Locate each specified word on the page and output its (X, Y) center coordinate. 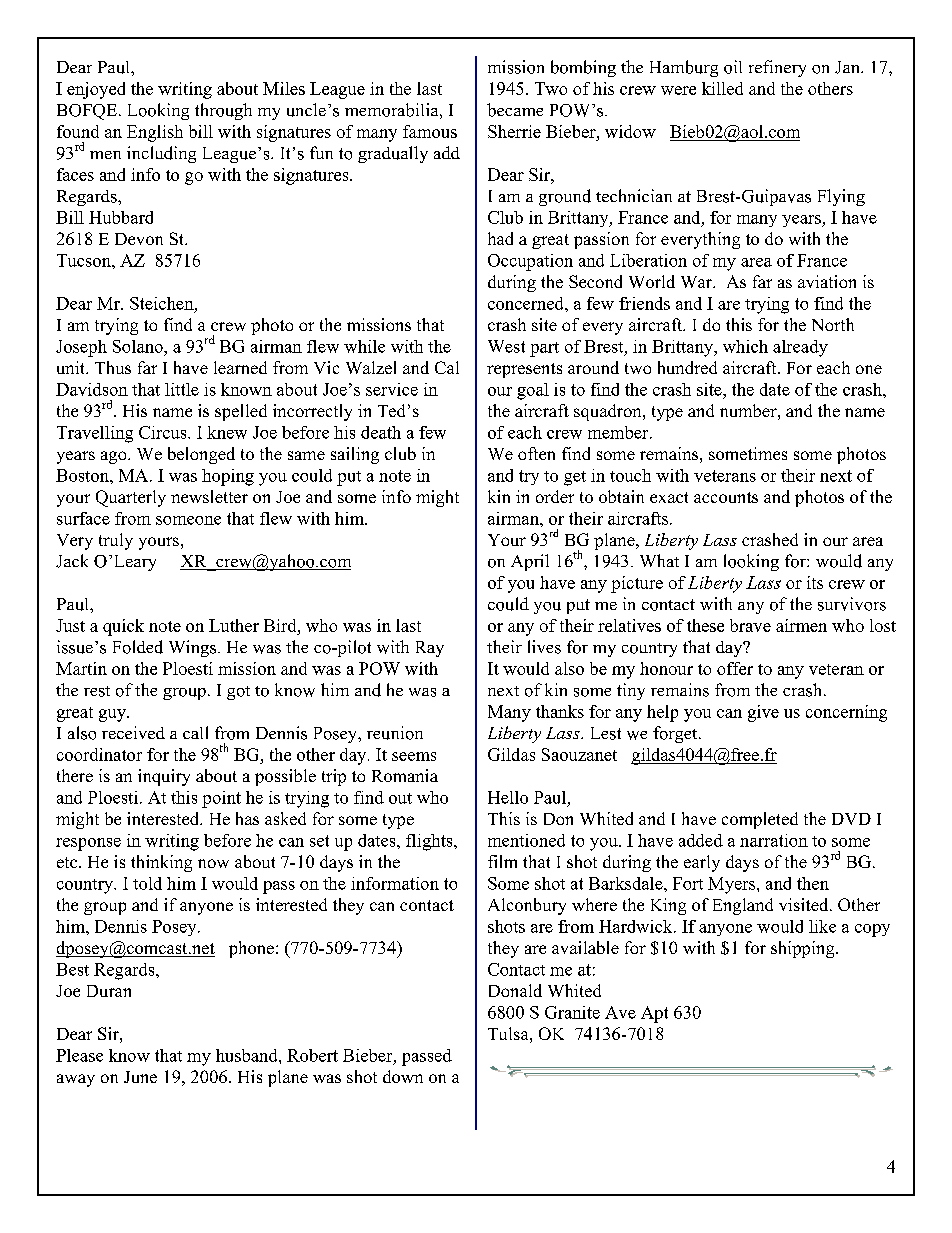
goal (533, 391)
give (763, 713)
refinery (777, 68)
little (182, 389)
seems (414, 756)
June (140, 1077)
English (155, 133)
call (195, 732)
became (515, 110)
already (800, 348)
